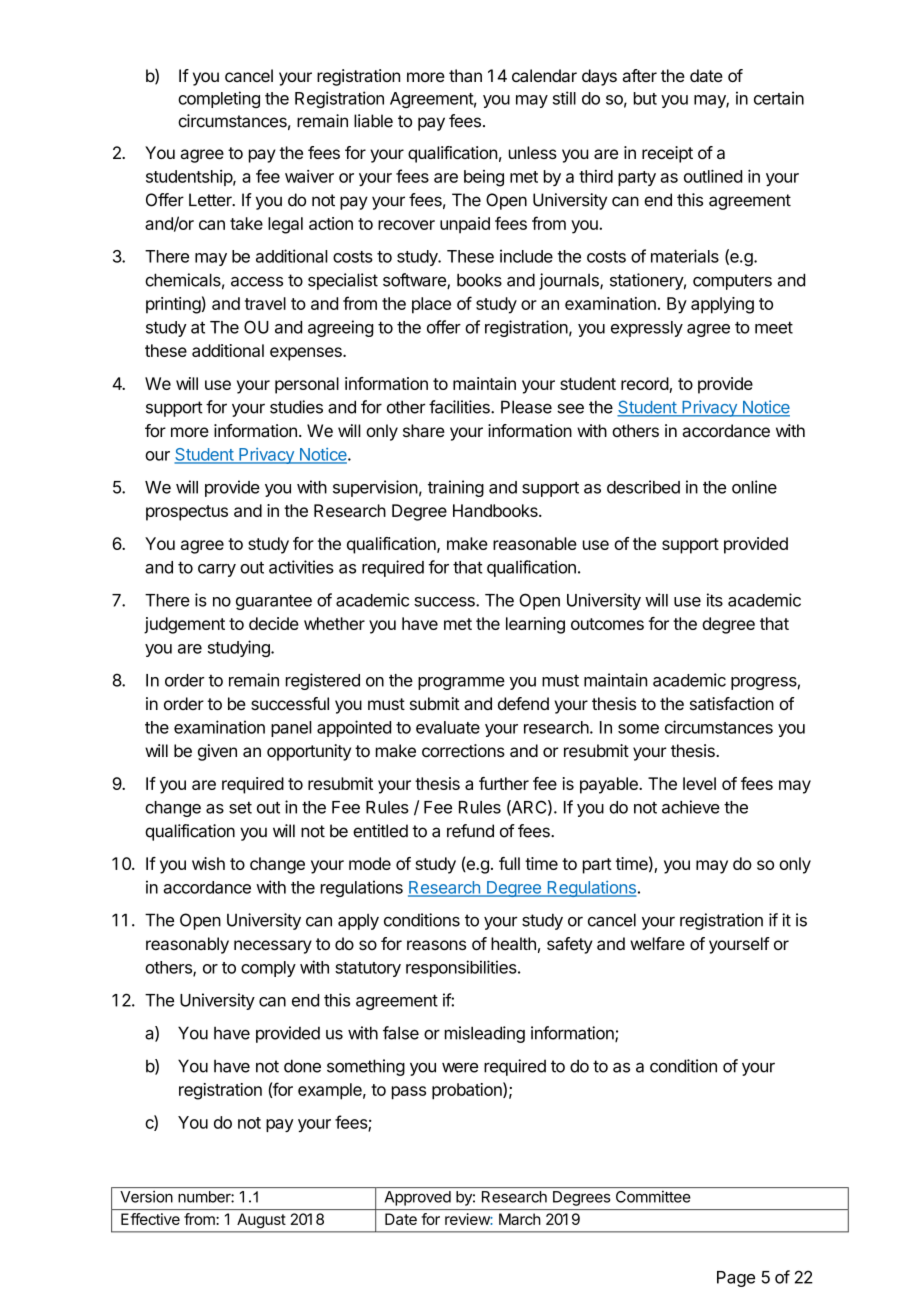 The width and height of the image is (924, 1307). Describe the element at coordinates (715, 600) in the image. I see `its` at that location.
